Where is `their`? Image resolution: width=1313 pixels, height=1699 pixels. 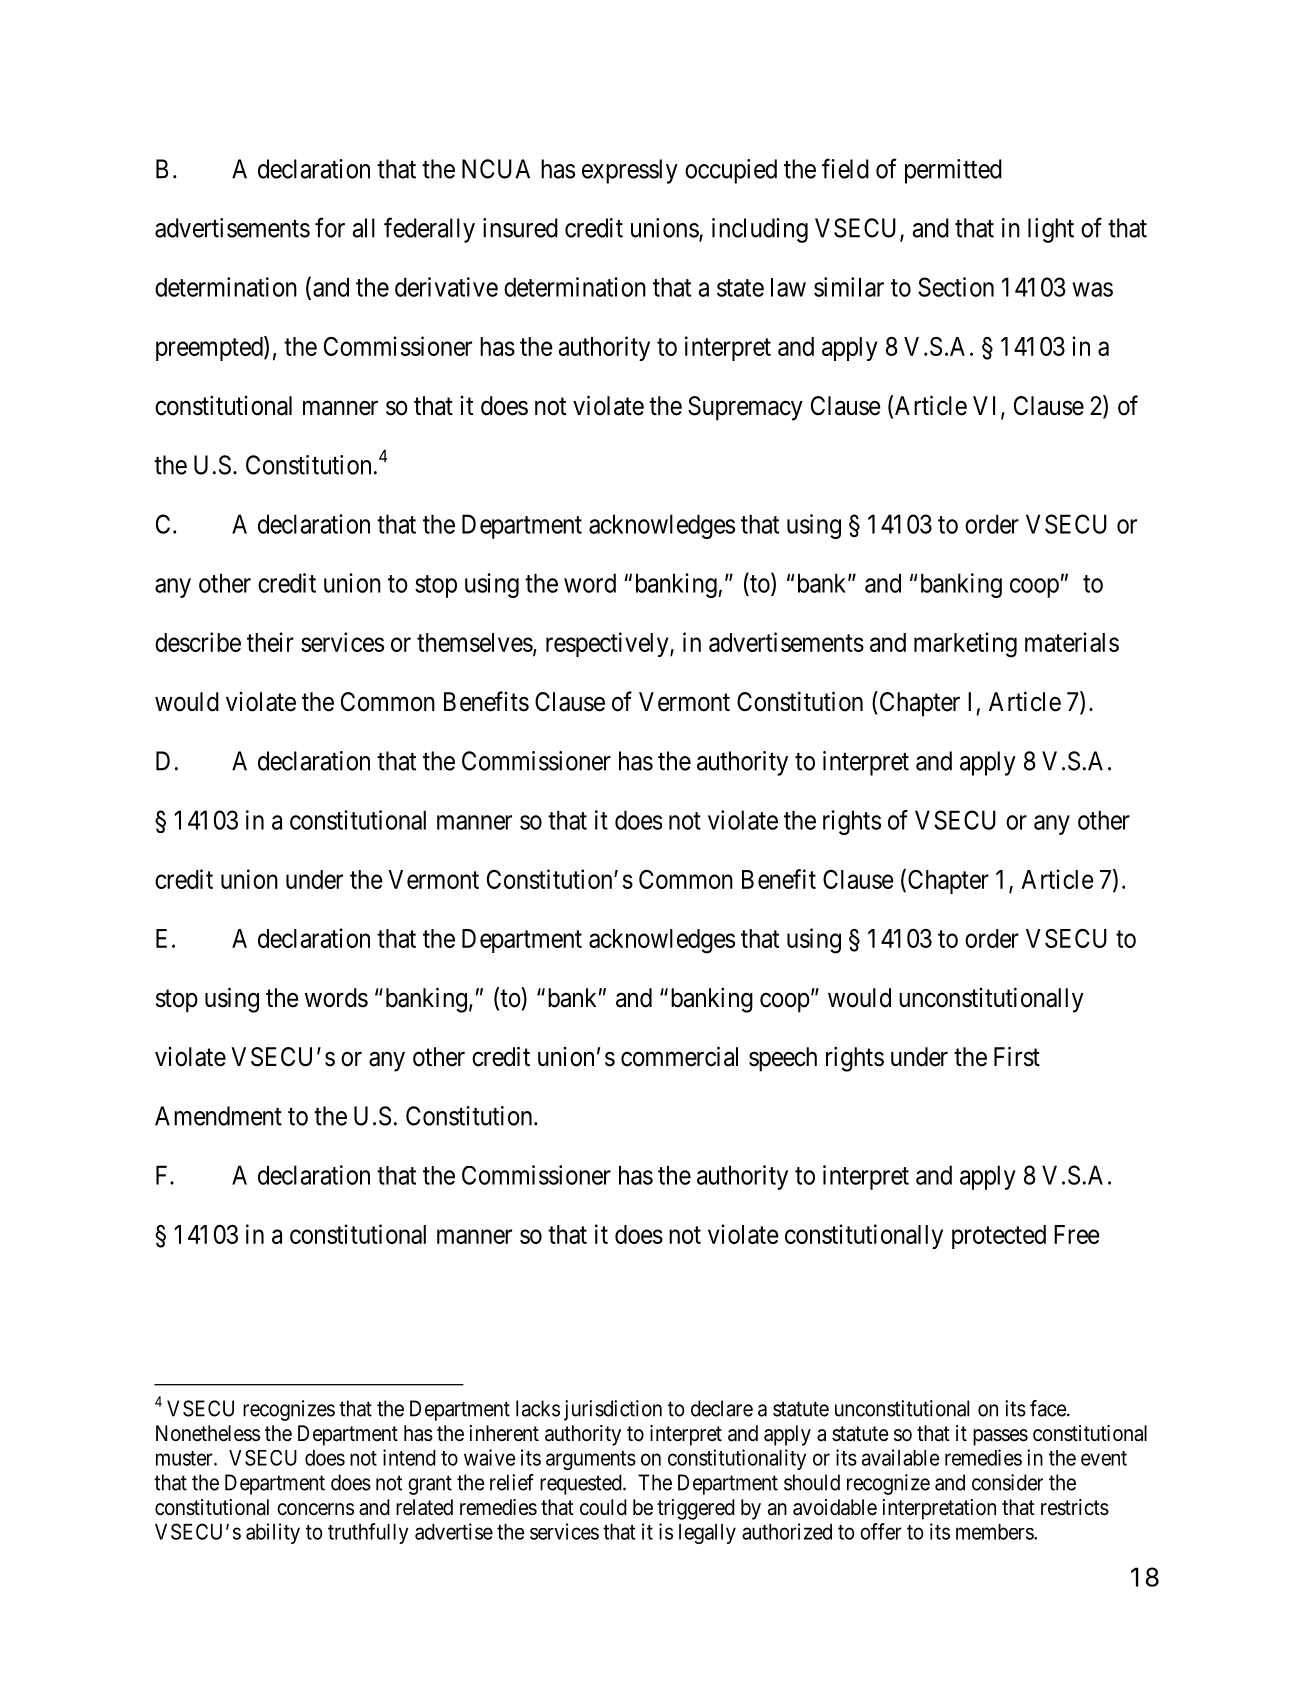
their is located at coordinates (270, 642).
